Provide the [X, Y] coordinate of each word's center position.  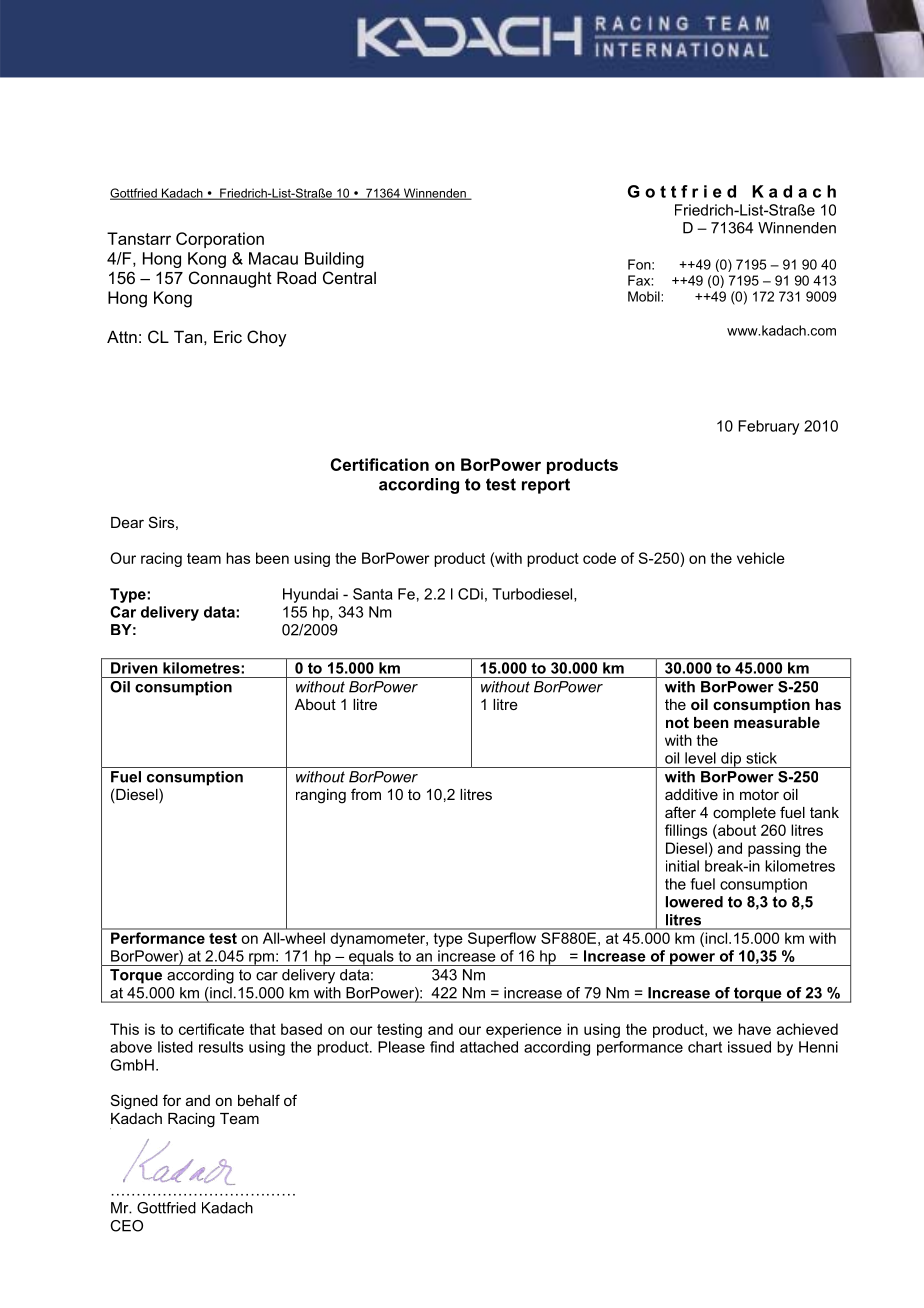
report [546, 486]
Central [349, 277]
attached [489, 1047]
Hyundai [310, 595]
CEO [126, 1226]
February [768, 427]
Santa [373, 594]
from [366, 794]
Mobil [645, 296]
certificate [211, 1029]
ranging [321, 796]
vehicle [761, 558]
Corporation [220, 240]
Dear [127, 522]
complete [744, 814]
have [754, 1029]
